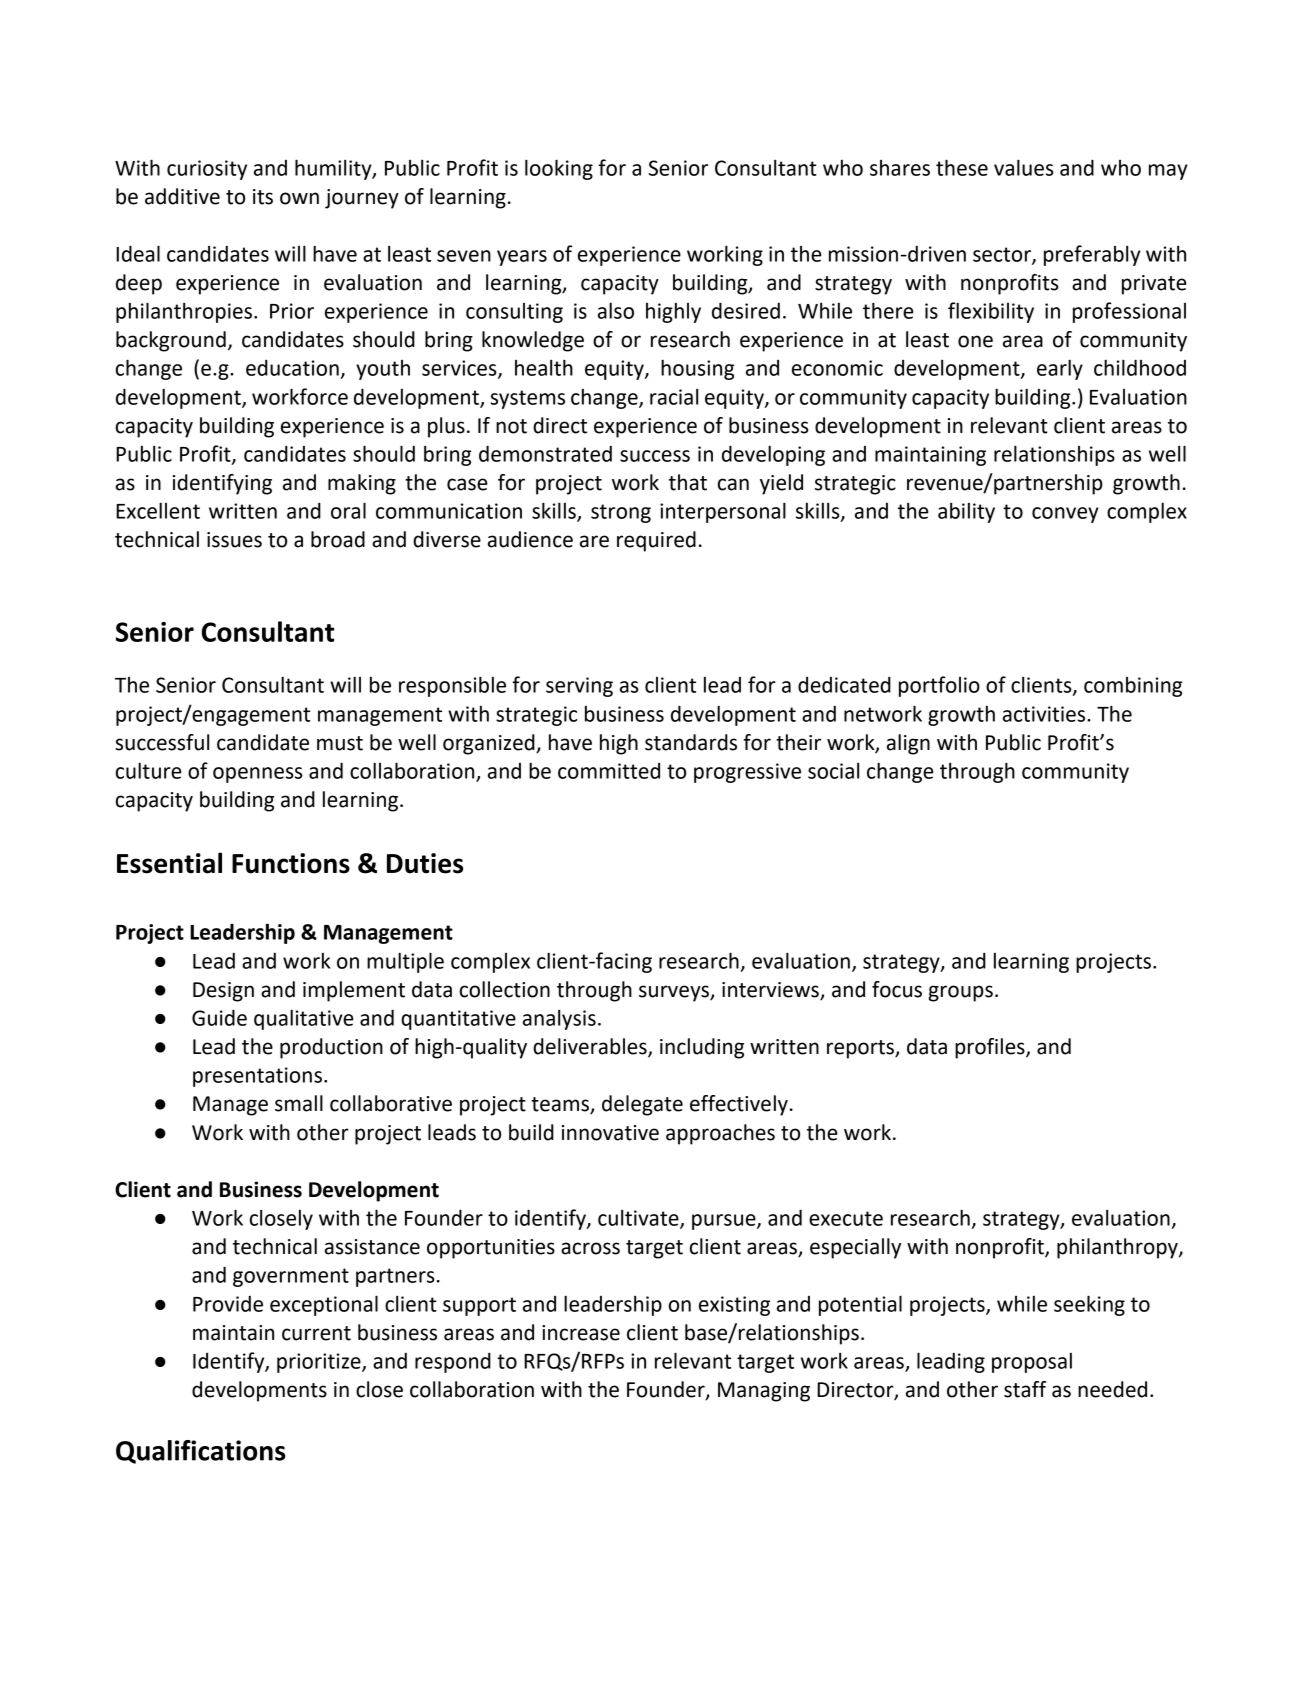 The image size is (1303, 1686). Describe the element at coordinates (1025, 1389) in the screenshot. I see `staff` at that location.
